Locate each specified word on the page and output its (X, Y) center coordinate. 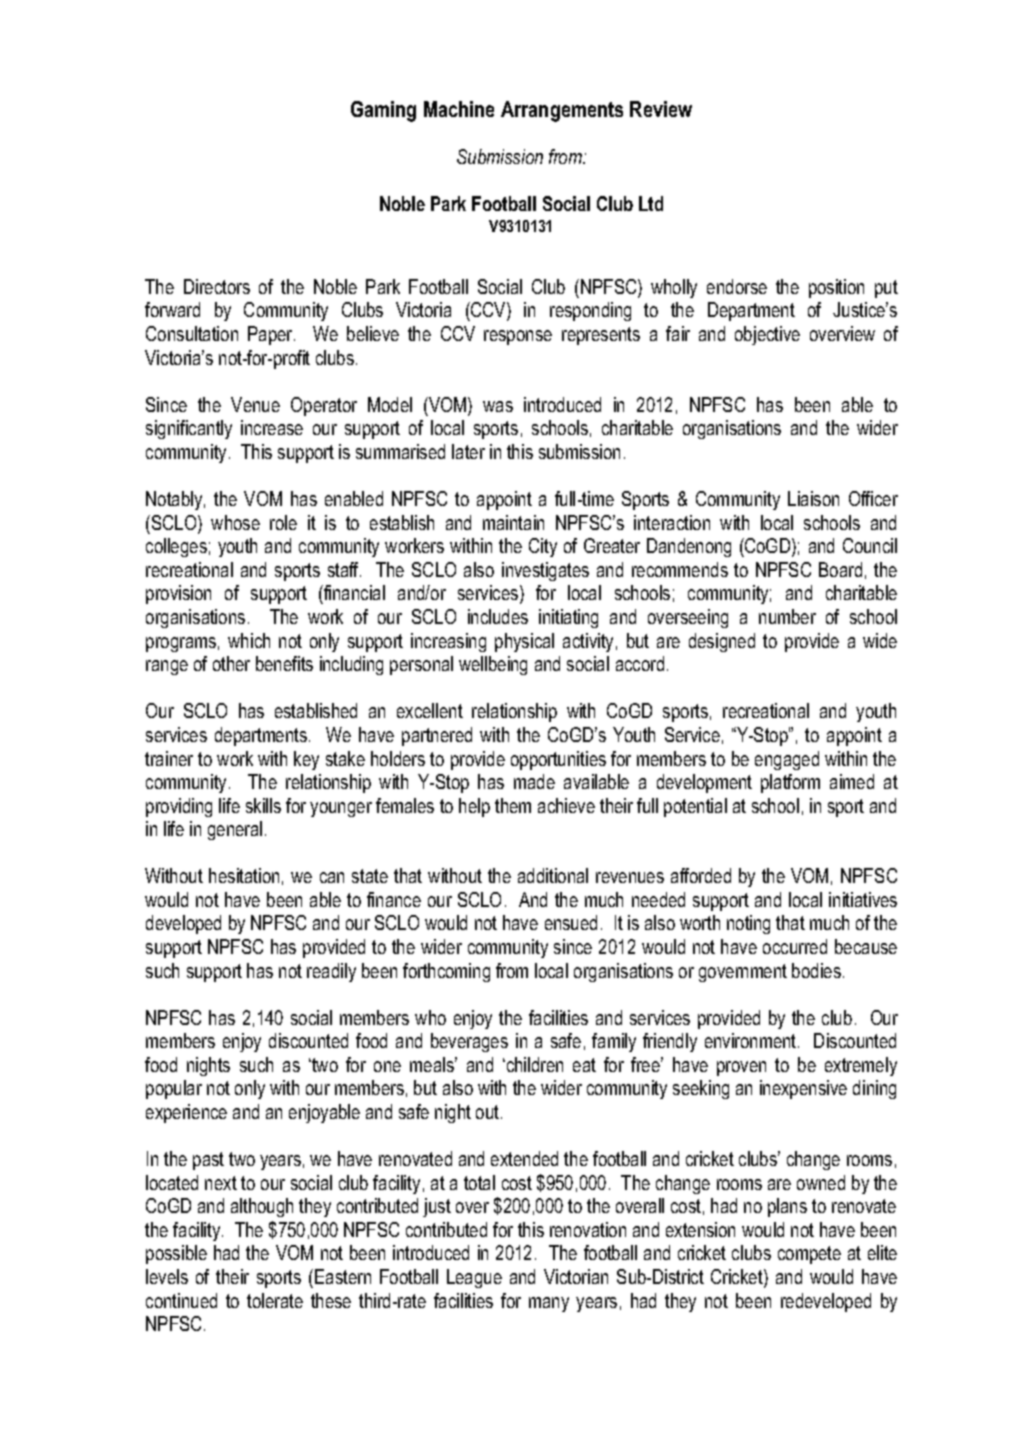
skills (263, 805)
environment (752, 1040)
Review (661, 109)
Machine (459, 109)
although (262, 1207)
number (787, 616)
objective (767, 335)
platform (790, 783)
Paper (271, 335)
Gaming (383, 111)
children (533, 1064)
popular (174, 1089)
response (518, 337)
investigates (545, 571)
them (513, 805)
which (249, 640)
